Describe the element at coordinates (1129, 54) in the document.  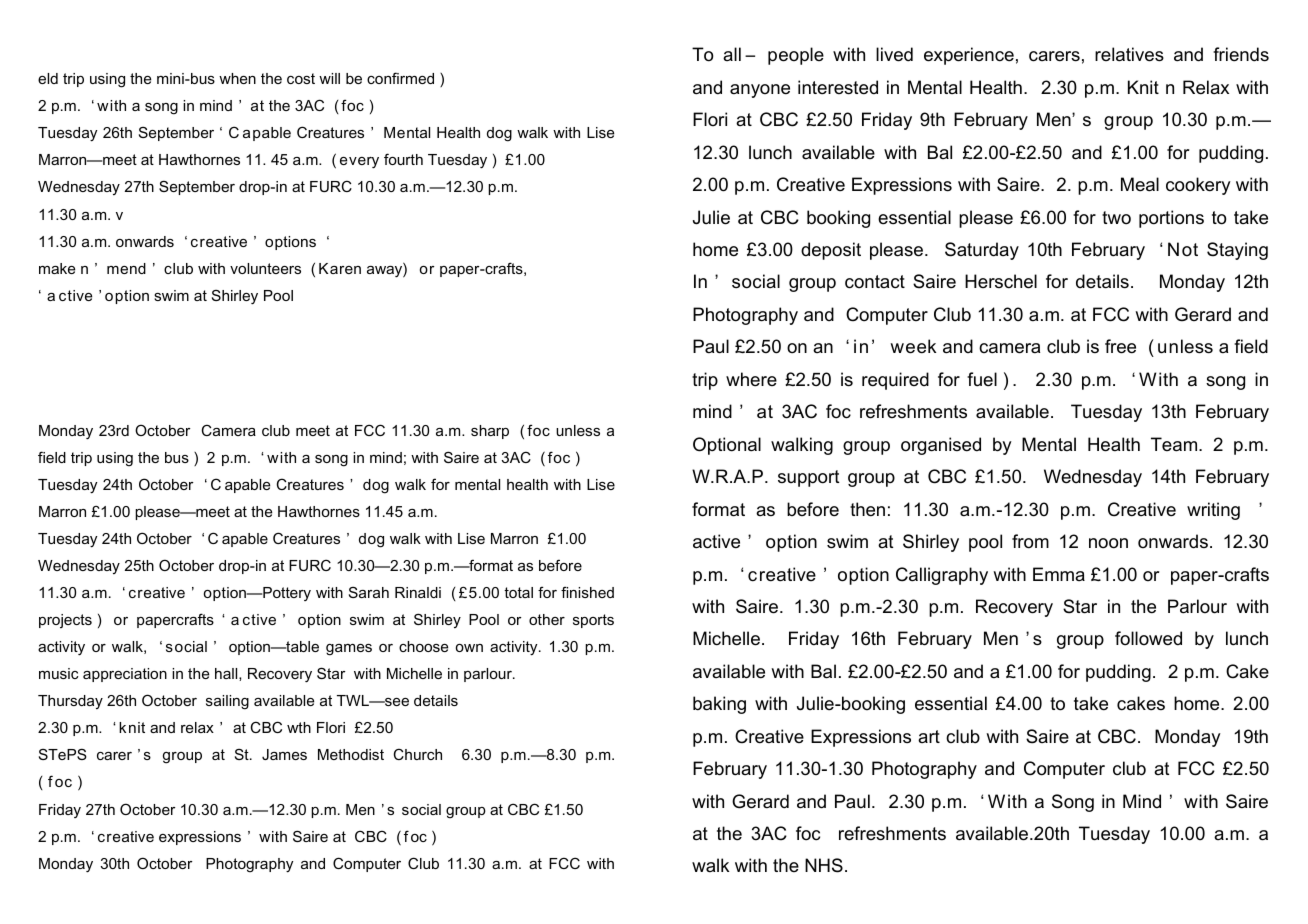
I see `relatives` at that location.
